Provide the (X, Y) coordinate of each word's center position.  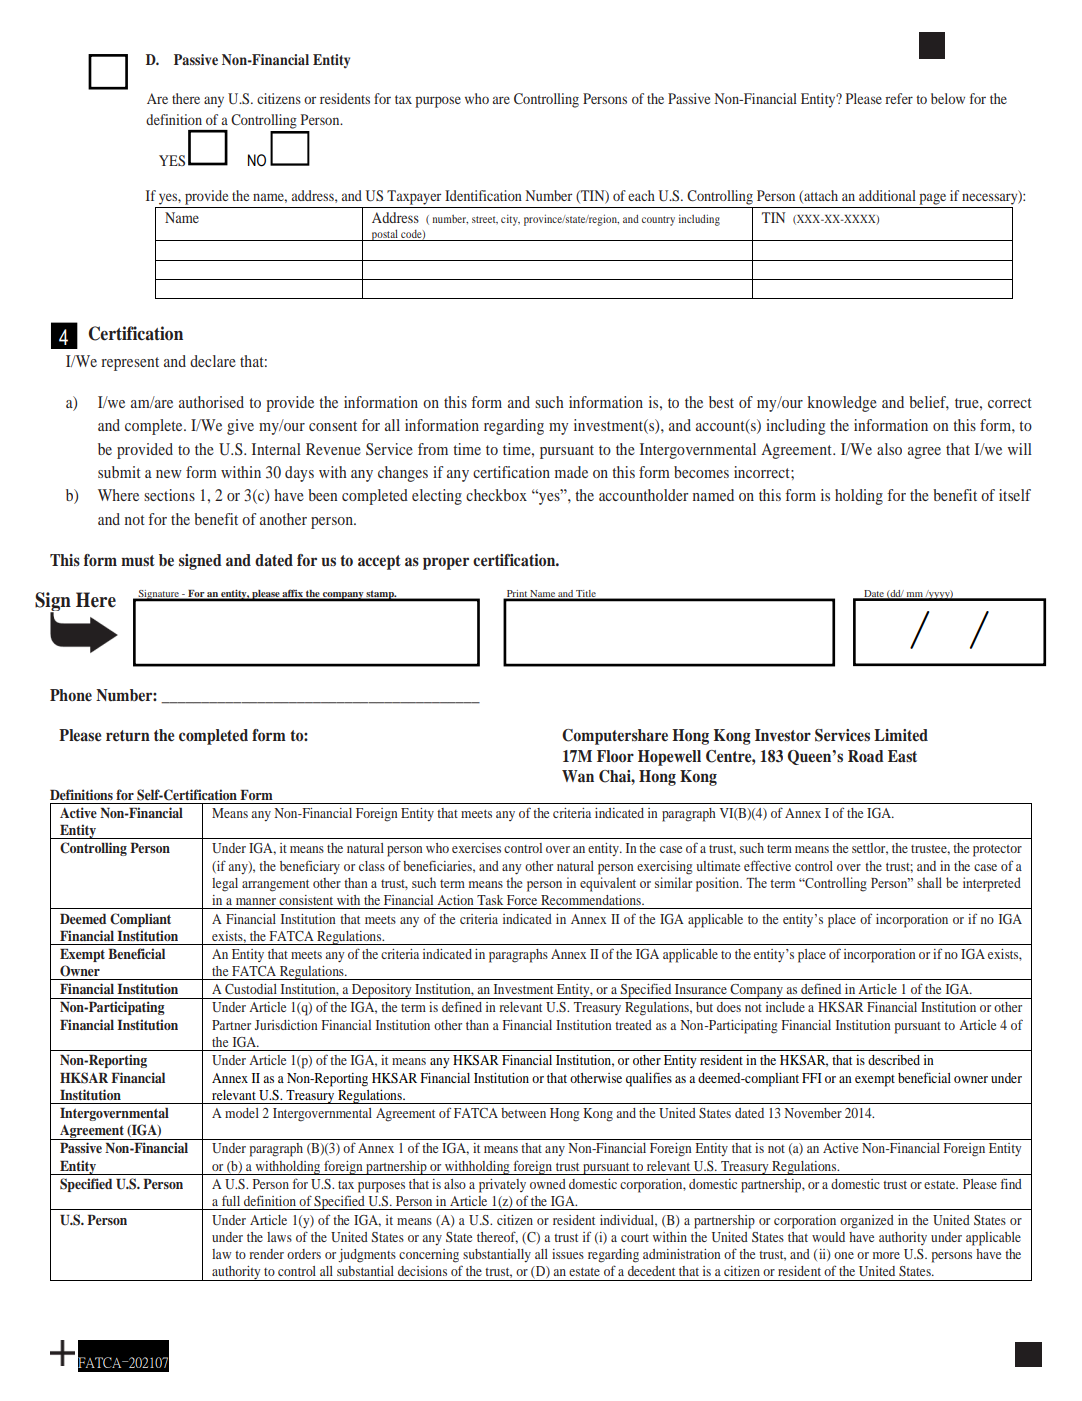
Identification (483, 195)
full (231, 1200)
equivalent (608, 884)
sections (169, 495)
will (1020, 449)
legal (225, 885)
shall (929, 882)
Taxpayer (414, 197)
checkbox (496, 495)
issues (568, 1254)
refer (899, 98)
